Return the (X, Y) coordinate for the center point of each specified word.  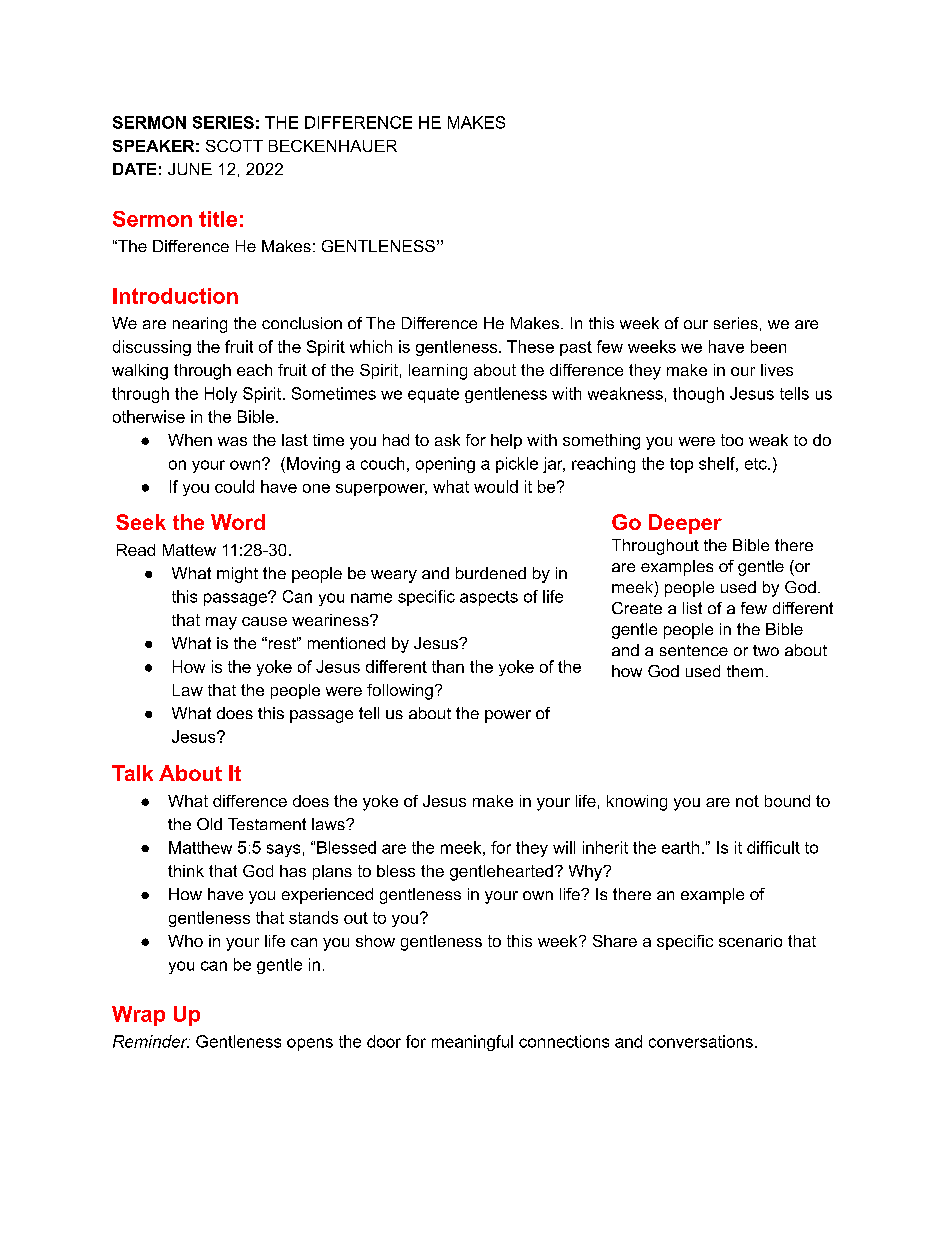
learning (438, 372)
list (692, 608)
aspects (489, 598)
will (564, 847)
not (747, 801)
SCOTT (234, 146)
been (768, 346)
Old (209, 824)
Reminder (151, 1041)
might (237, 575)
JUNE (190, 169)
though (698, 395)
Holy (221, 395)
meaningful (472, 1043)
